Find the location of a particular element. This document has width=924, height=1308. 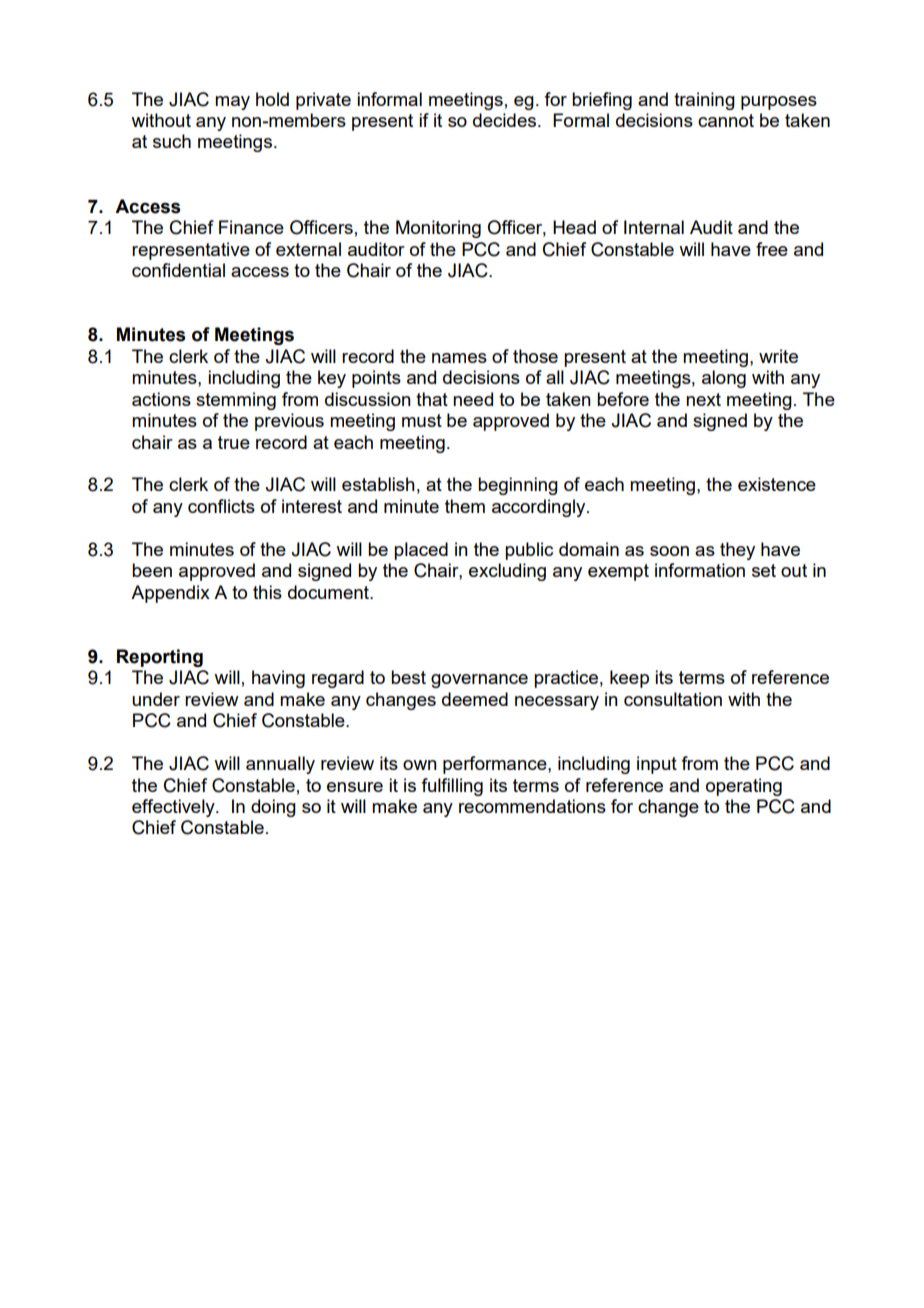

information is located at coordinates (700, 570).
